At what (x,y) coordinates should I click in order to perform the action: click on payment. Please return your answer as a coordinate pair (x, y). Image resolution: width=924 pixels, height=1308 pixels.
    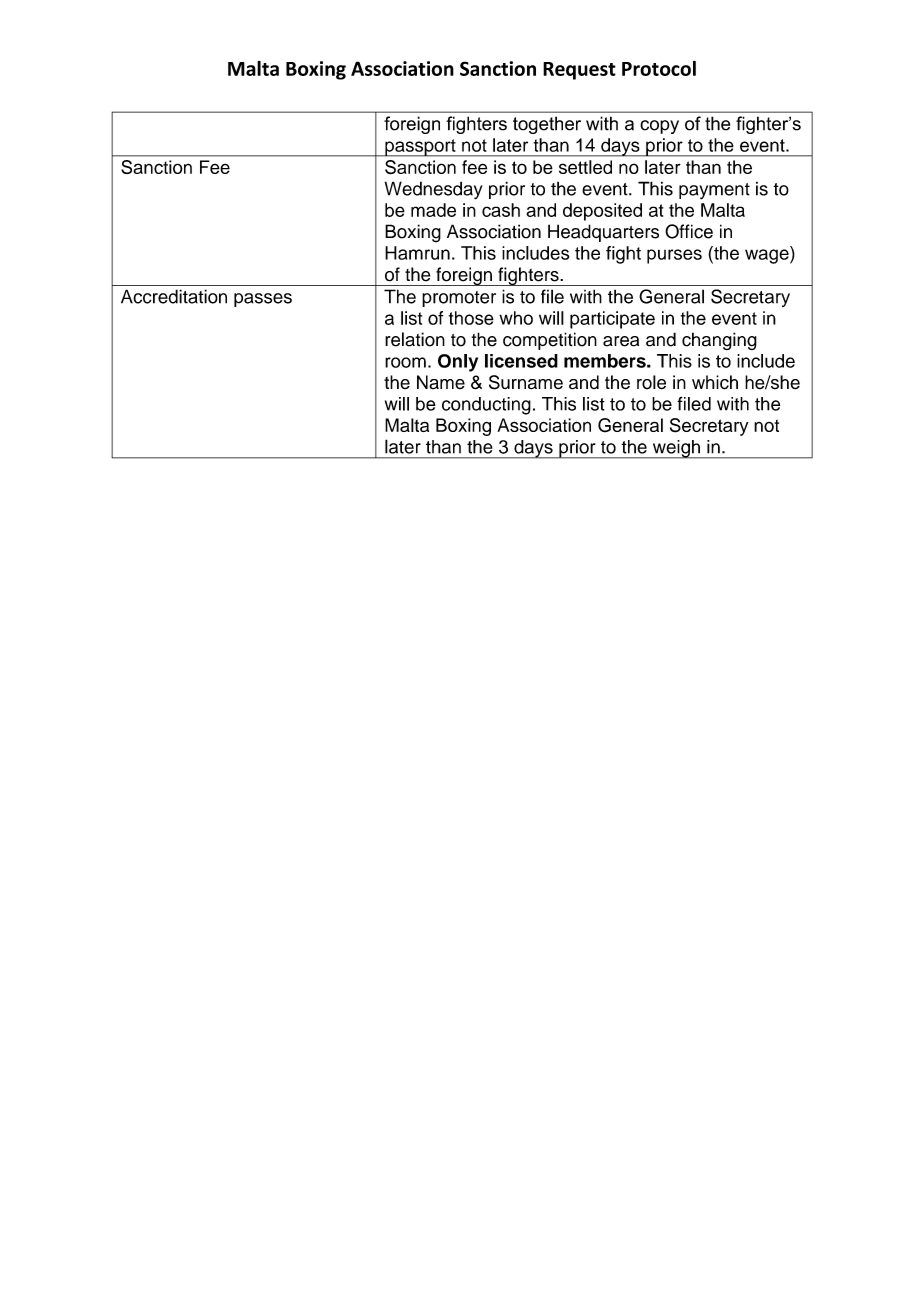
    Looking at the image, I should click on (714, 191).
